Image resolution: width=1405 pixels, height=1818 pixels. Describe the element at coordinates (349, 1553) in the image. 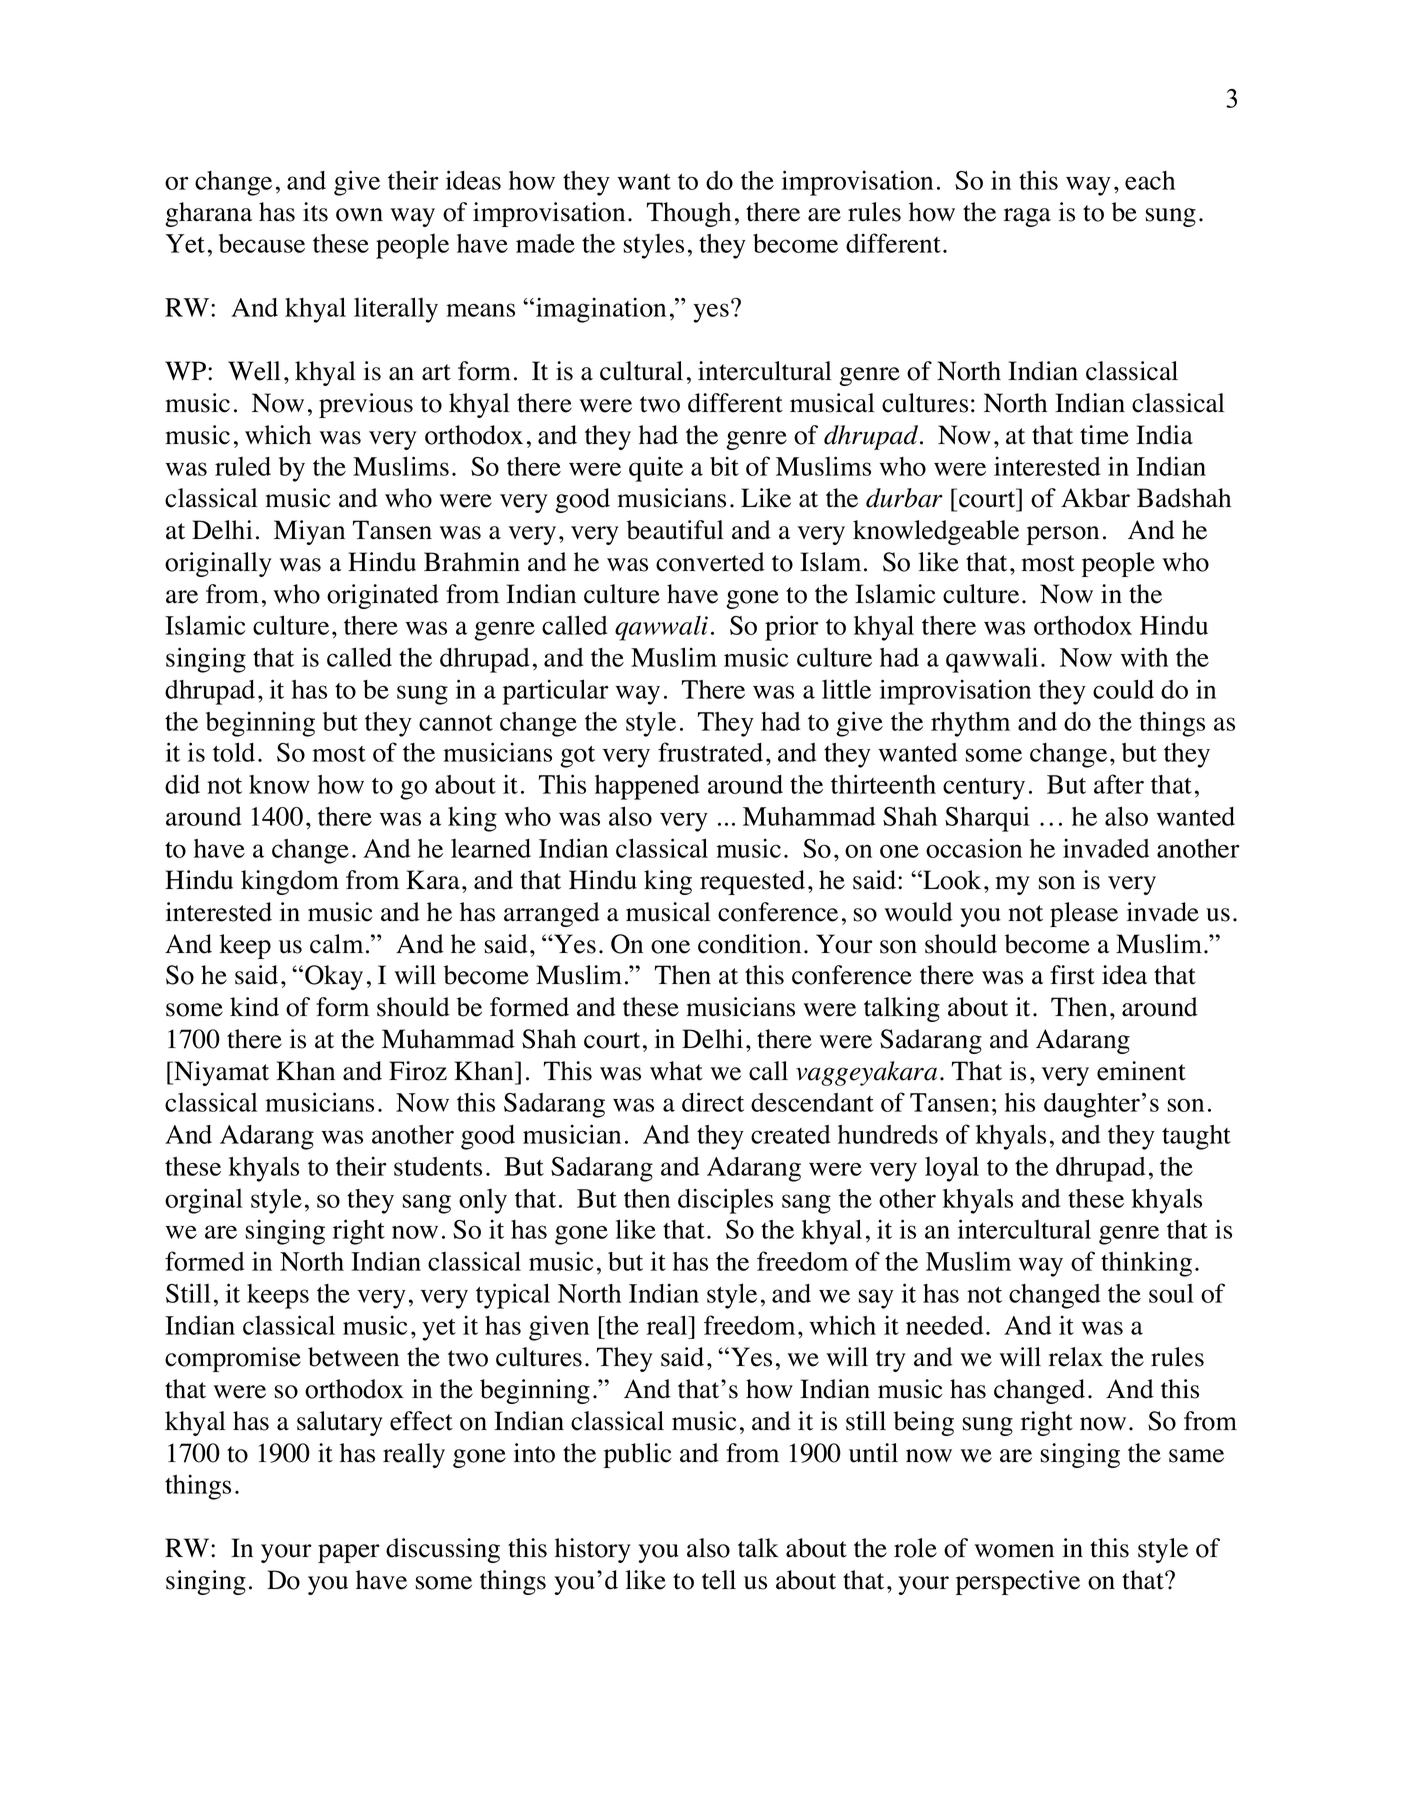

I see `paper` at that location.
